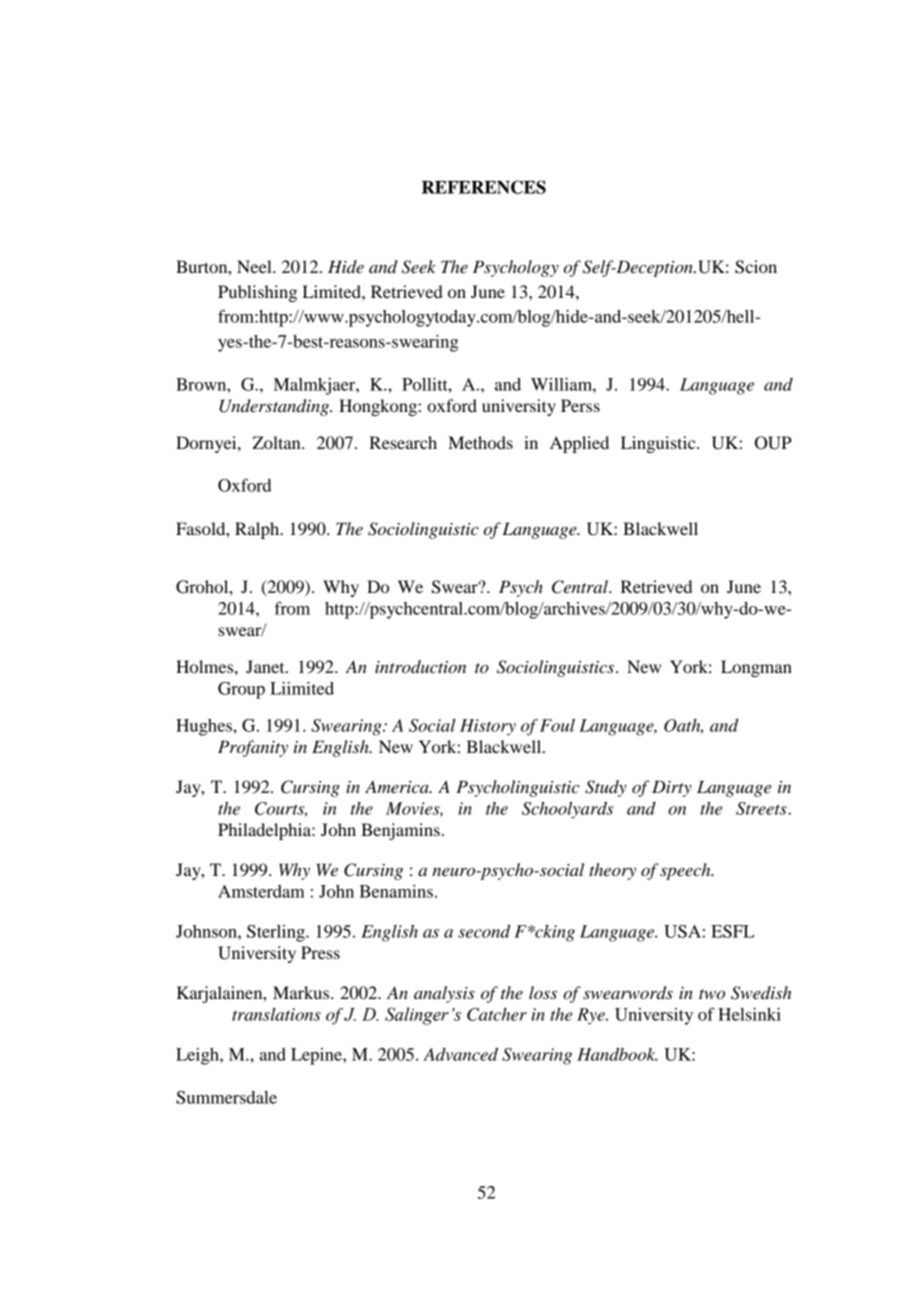  What do you see at coordinates (276, 1014) in the screenshot?
I see `translations` at bounding box center [276, 1014].
